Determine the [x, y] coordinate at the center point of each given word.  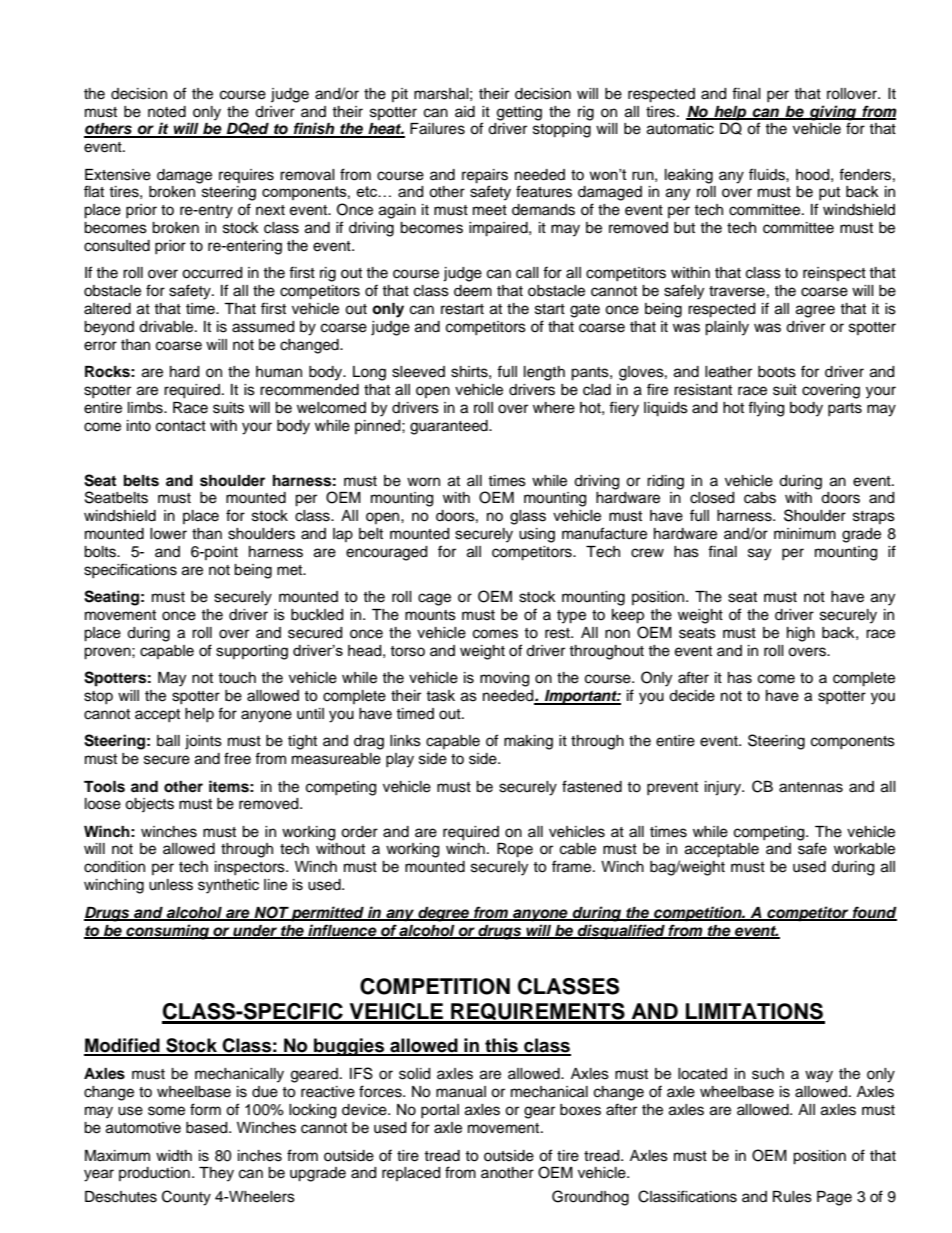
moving [504, 679]
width [174, 1155]
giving [832, 113]
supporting [252, 652]
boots [777, 372]
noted [167, 112]
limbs [146, 408]
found [874, 913]
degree [443, 914]
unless [171, 885]
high [801, 634]
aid [465, 112]
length [544, 373]
